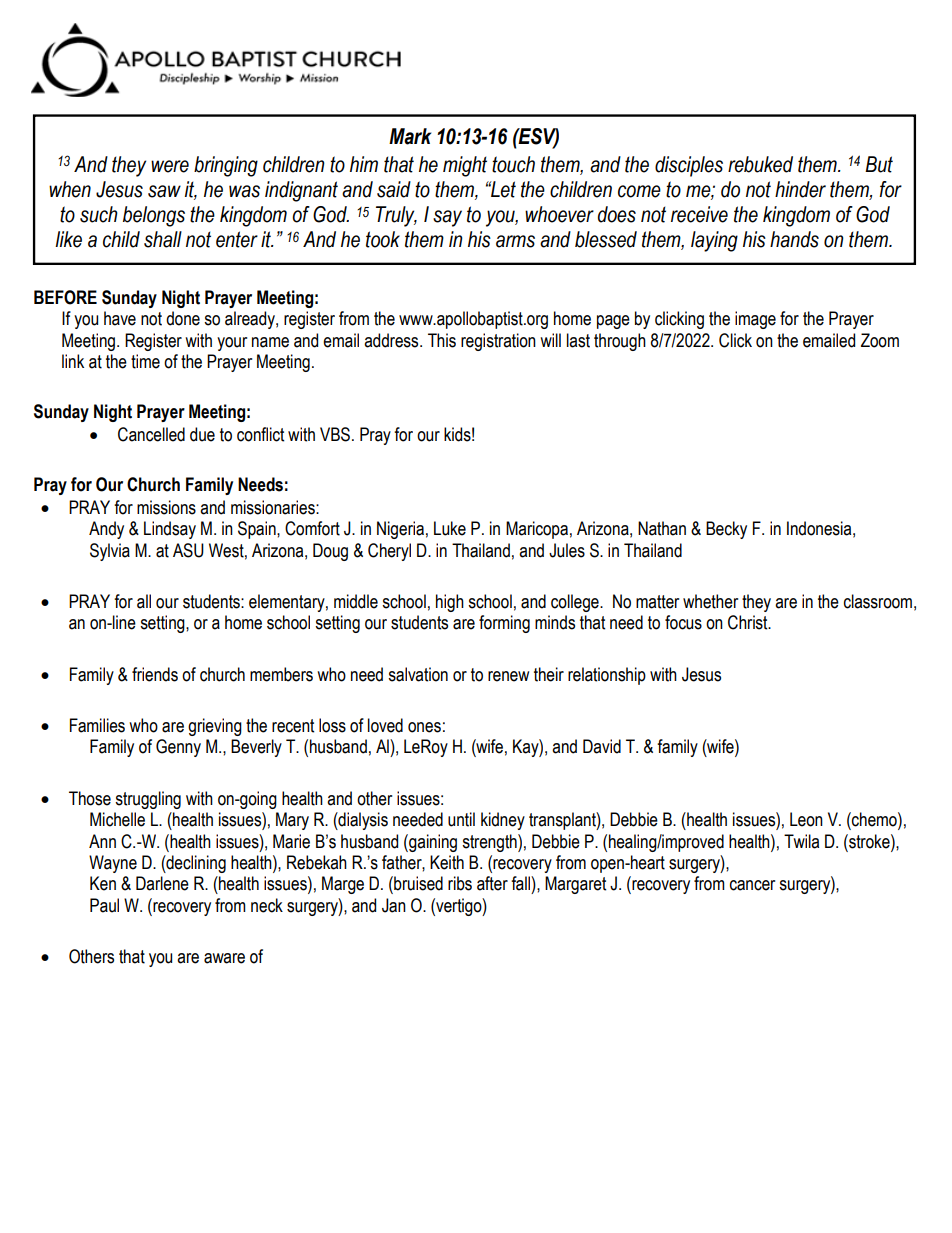 This screenshot has width=952, height=1233. Describe the element at coordinates (170, 166) in the screenshot. I see `were` at that location.
